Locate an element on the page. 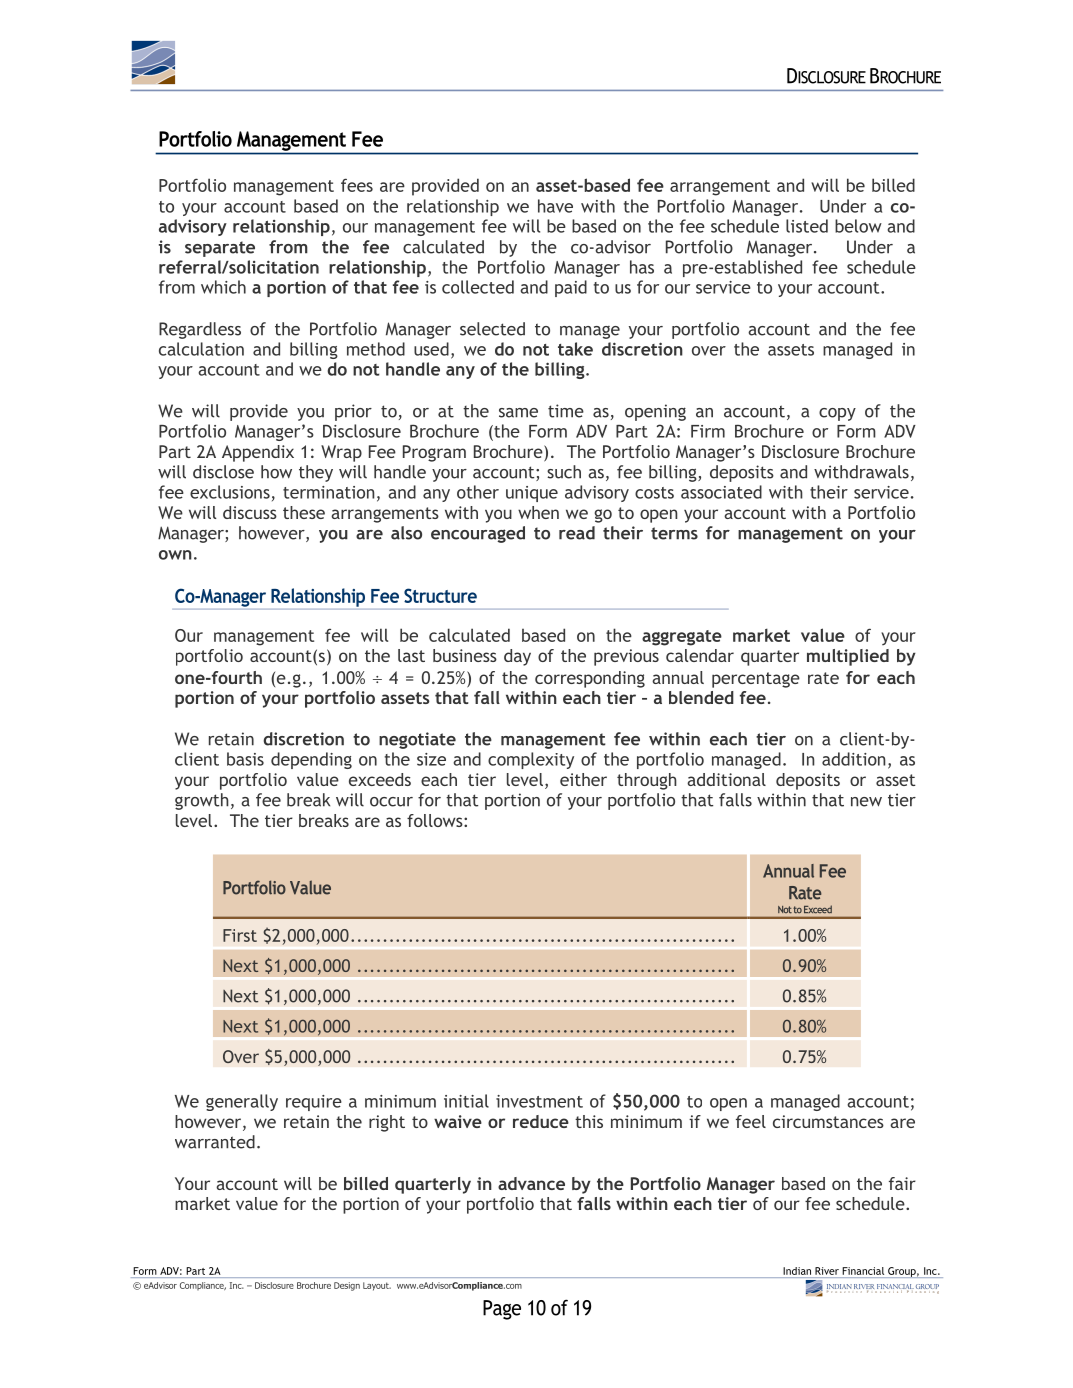 This page has width=1073, height=1388. which is located at coordinates (223, 287).
